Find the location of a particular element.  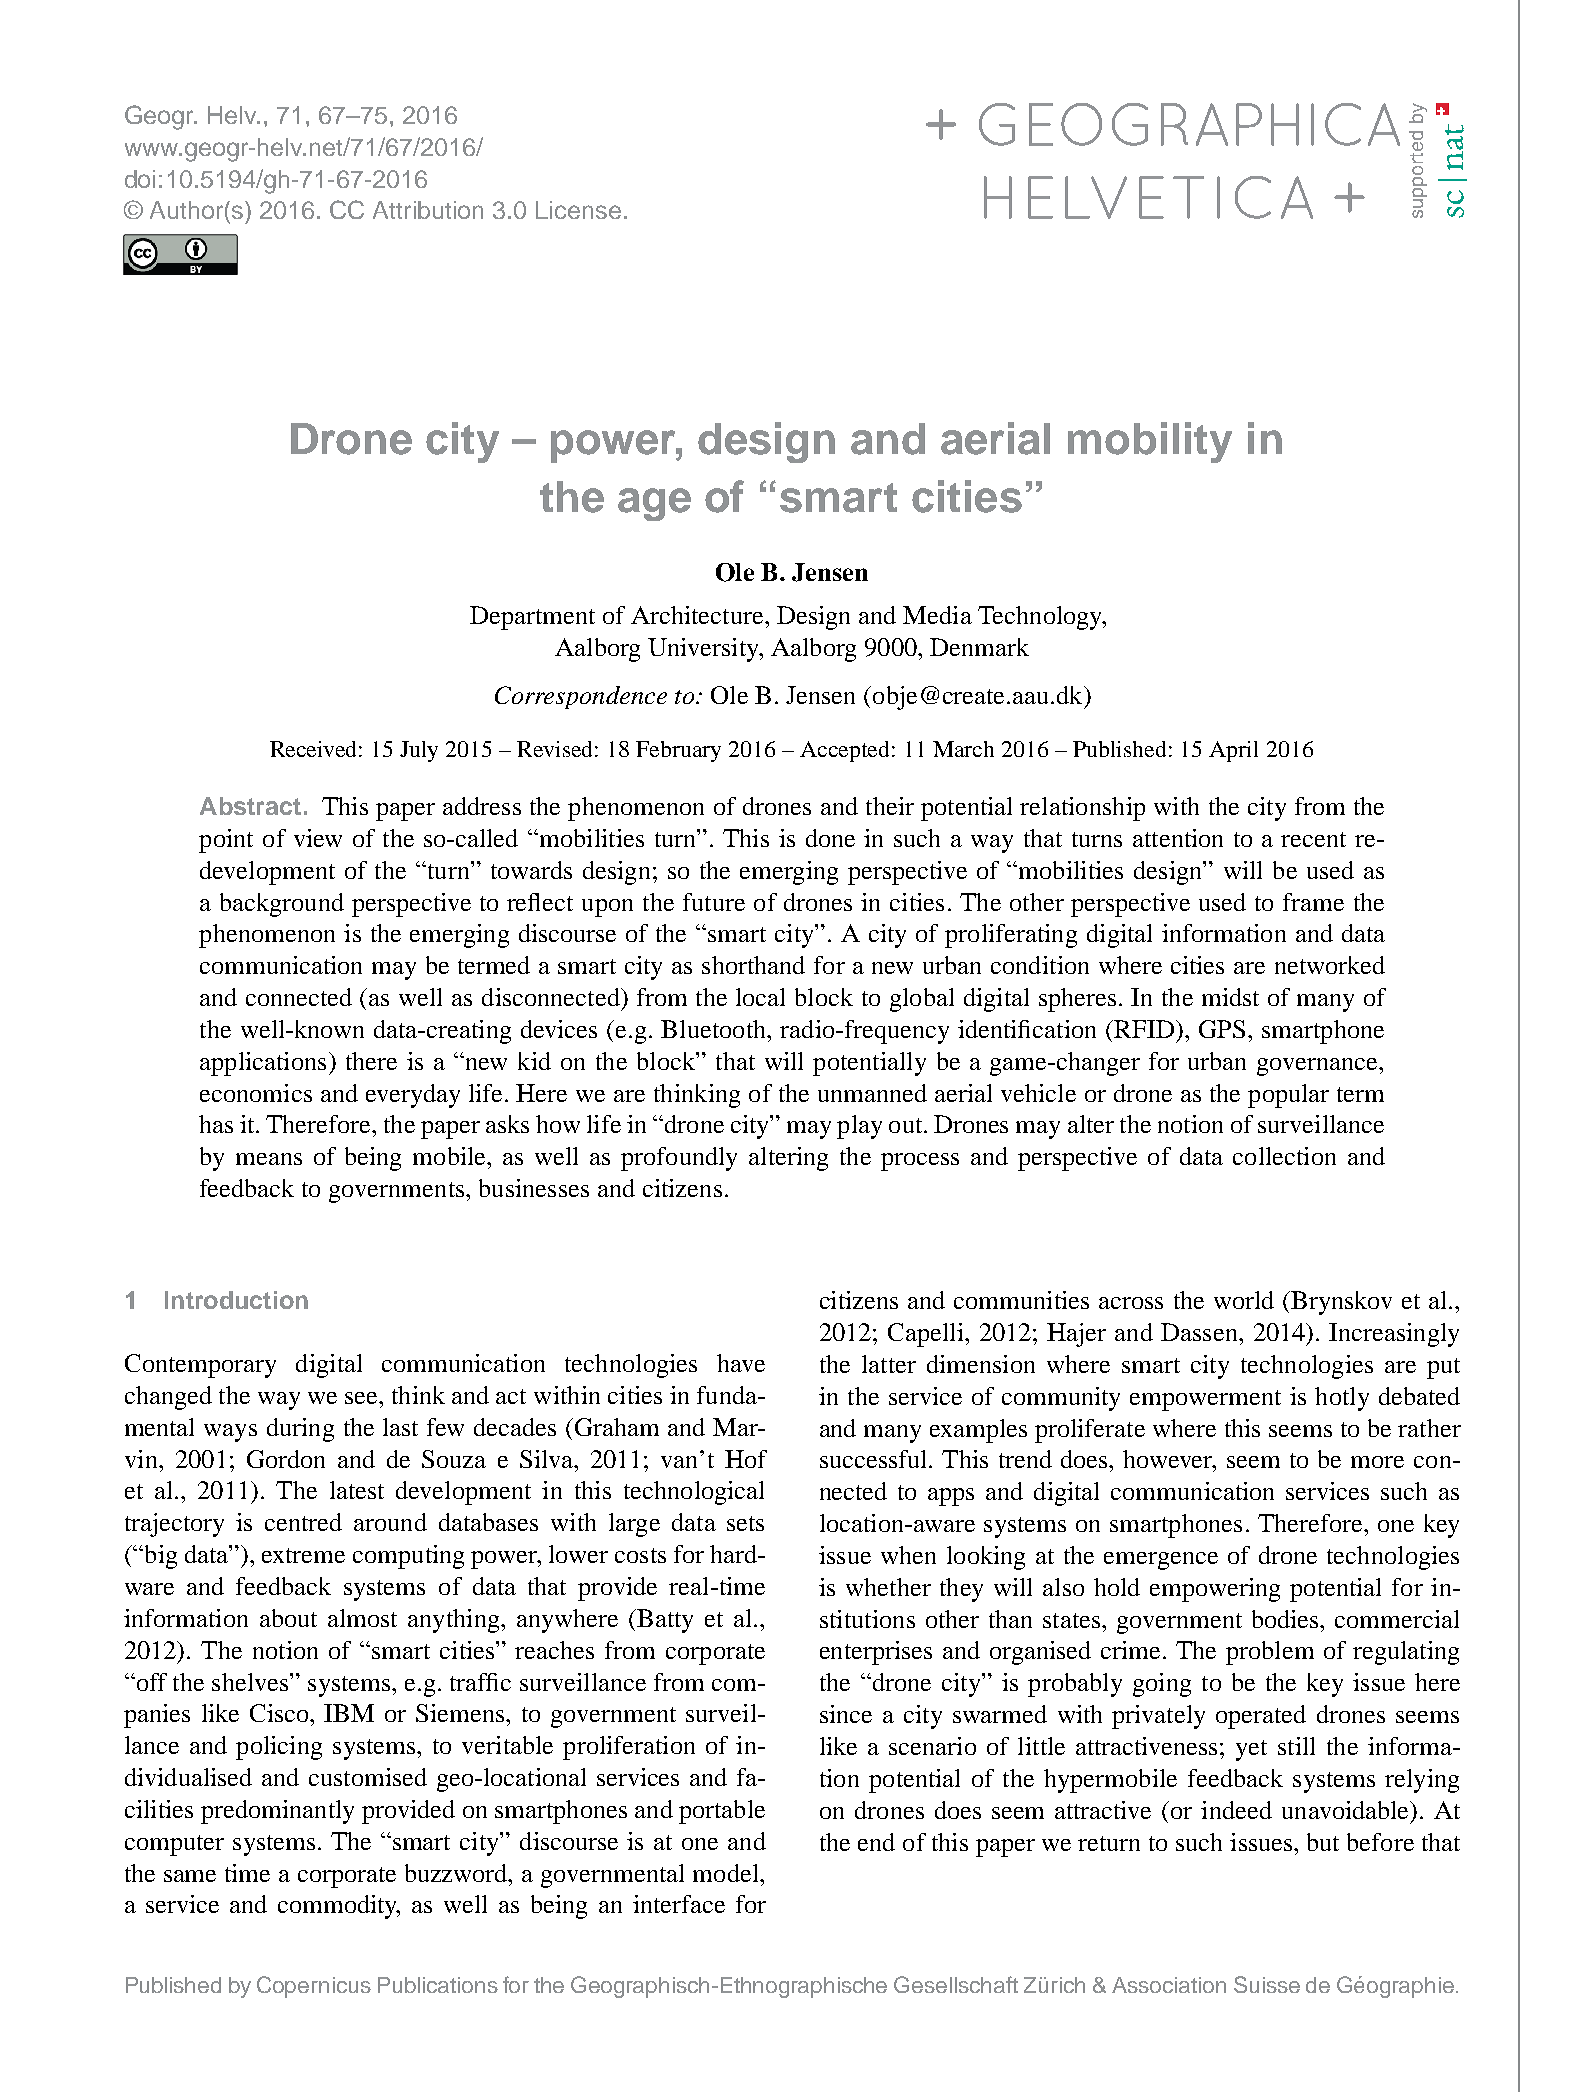

sets is located at coordinates (745, 1523).
